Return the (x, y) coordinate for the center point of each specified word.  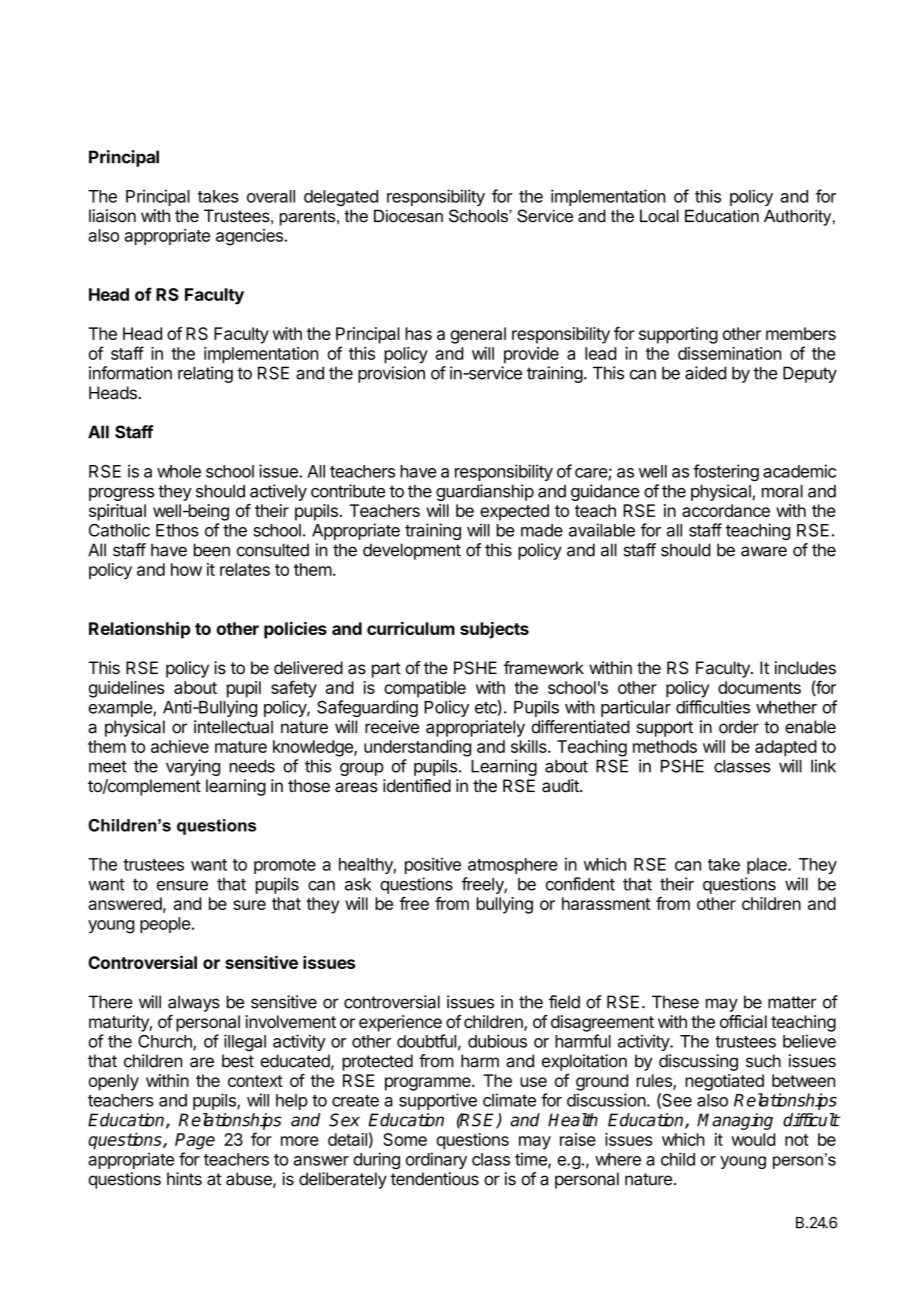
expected (514, 512)
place (768, 866)
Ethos (177, 530)
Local (659, 216)
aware (764, 551)
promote (285, 866)
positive (433, 865)
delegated (341, 198)
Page (195, 1141)
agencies (249, 237)
